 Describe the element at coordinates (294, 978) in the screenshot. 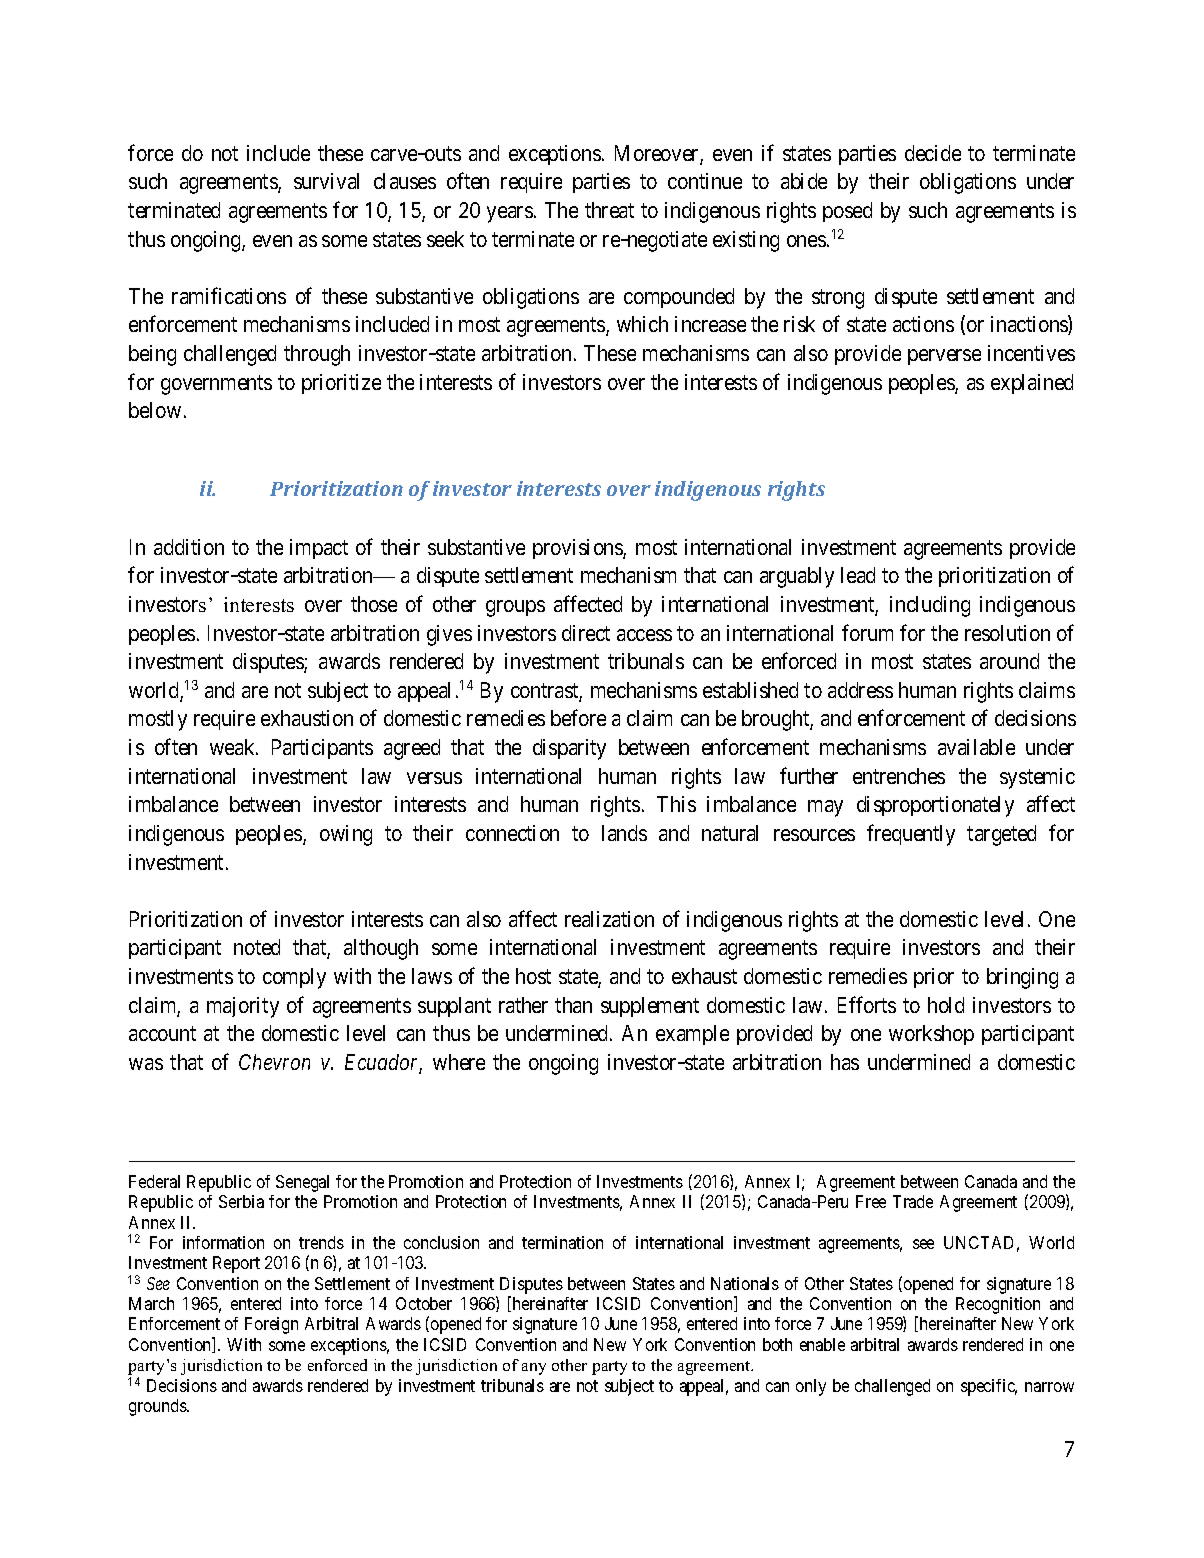

I see `comply` at that location.
